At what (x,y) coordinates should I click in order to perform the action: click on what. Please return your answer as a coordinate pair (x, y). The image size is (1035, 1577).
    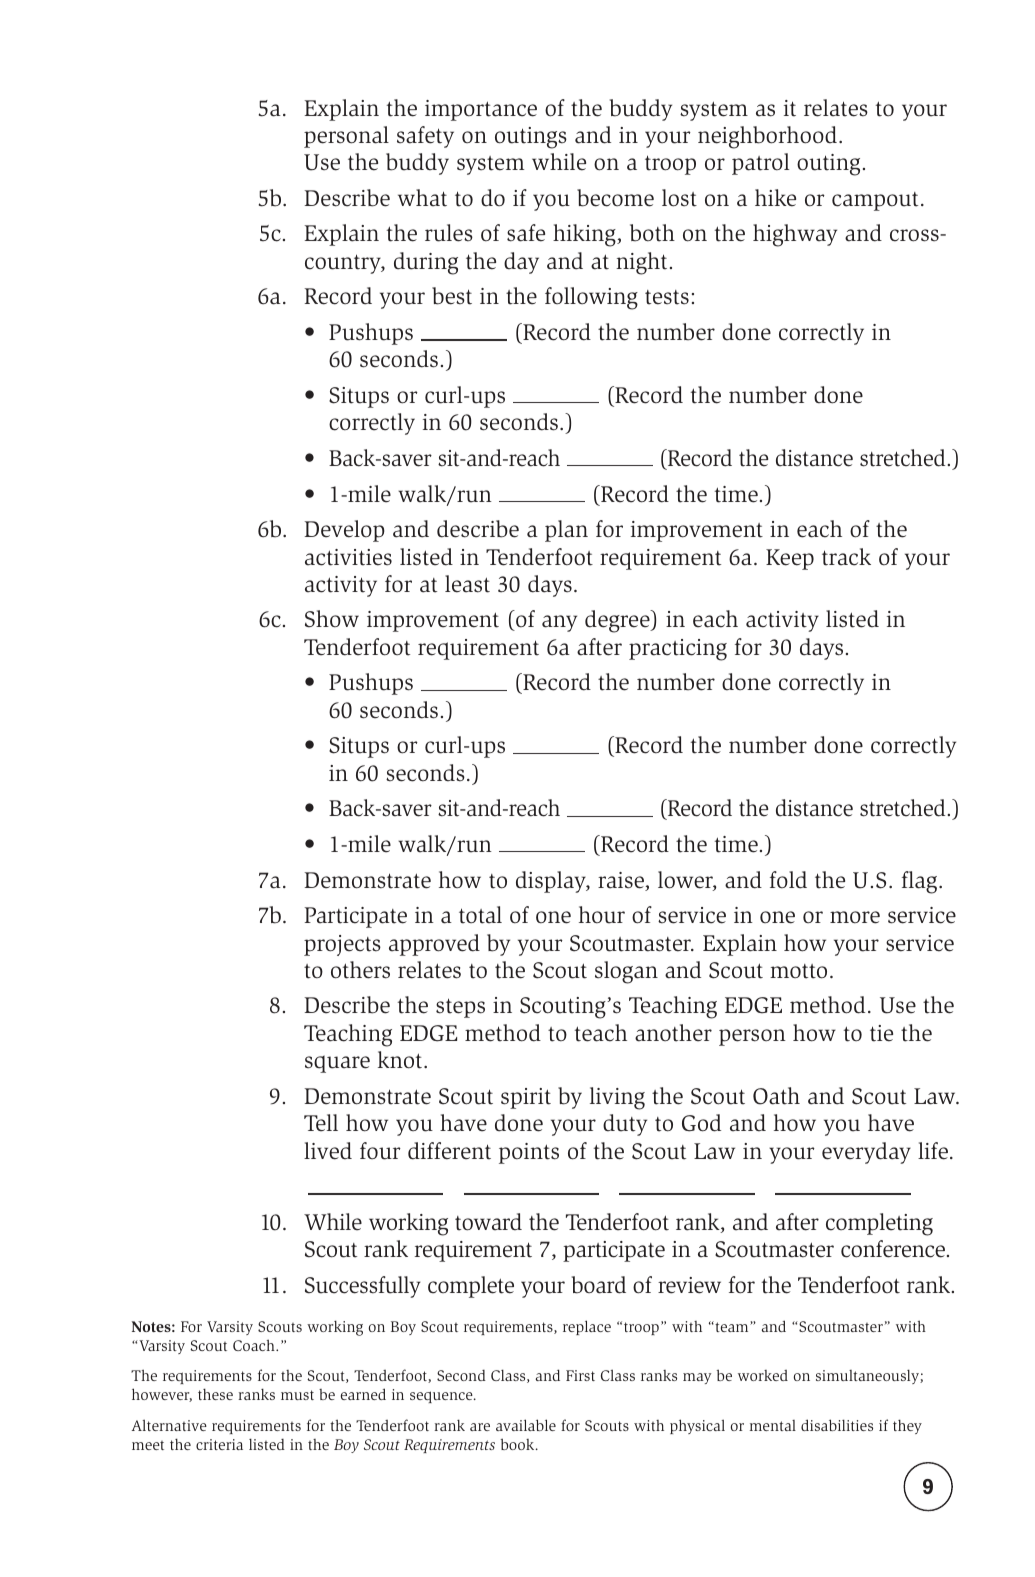
    Looking at the image, I should click on (422, 198).
